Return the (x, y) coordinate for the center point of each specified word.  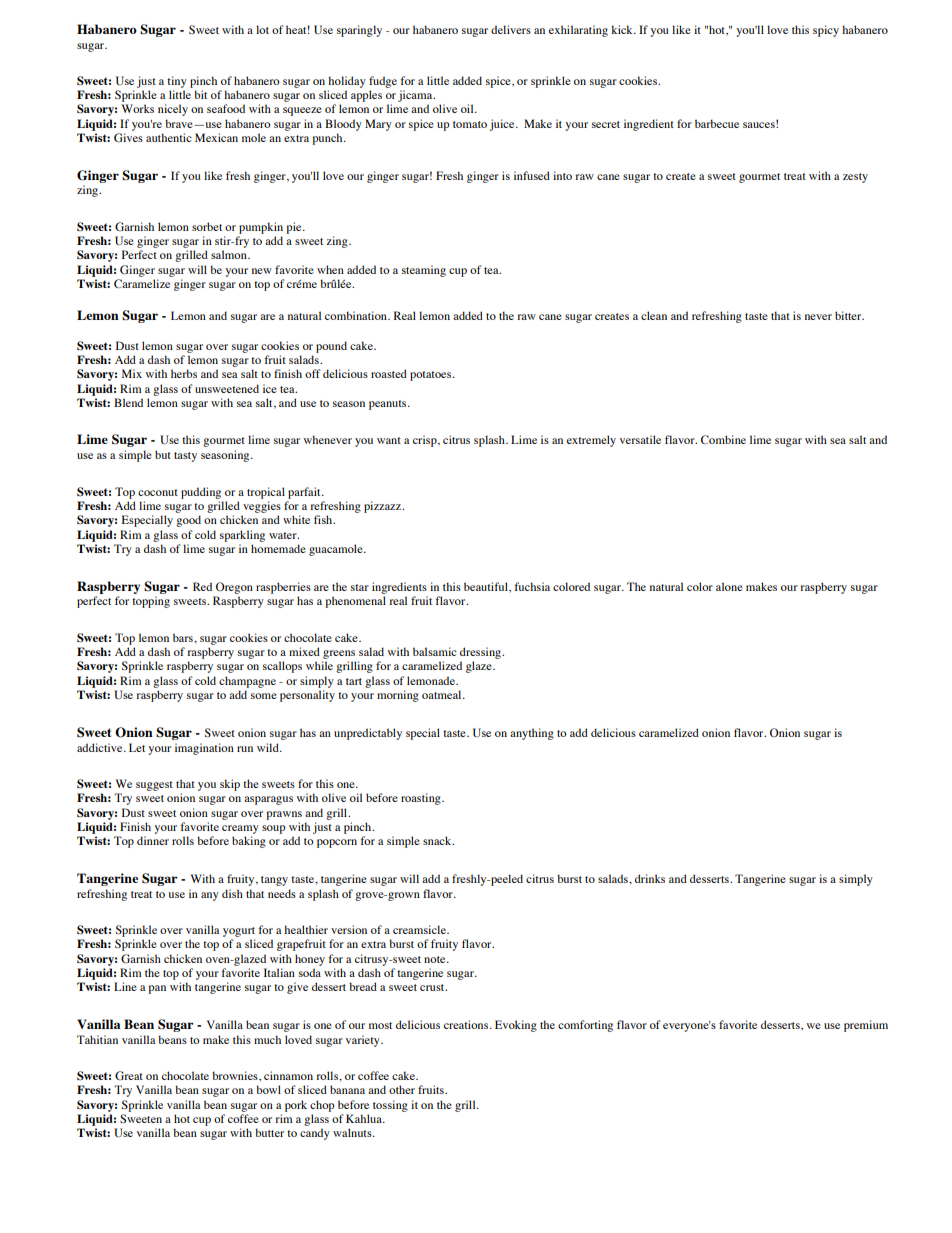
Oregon (234, 588)
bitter (849, 315)
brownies (236, 1075)
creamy (240, 829)
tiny (177, 82)
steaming (424, 271)
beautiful (487, 586)
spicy (826, 31)
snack (438, 840)
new (262, 271)
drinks (650, 878)
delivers (511, 29)
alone (729, 586)
